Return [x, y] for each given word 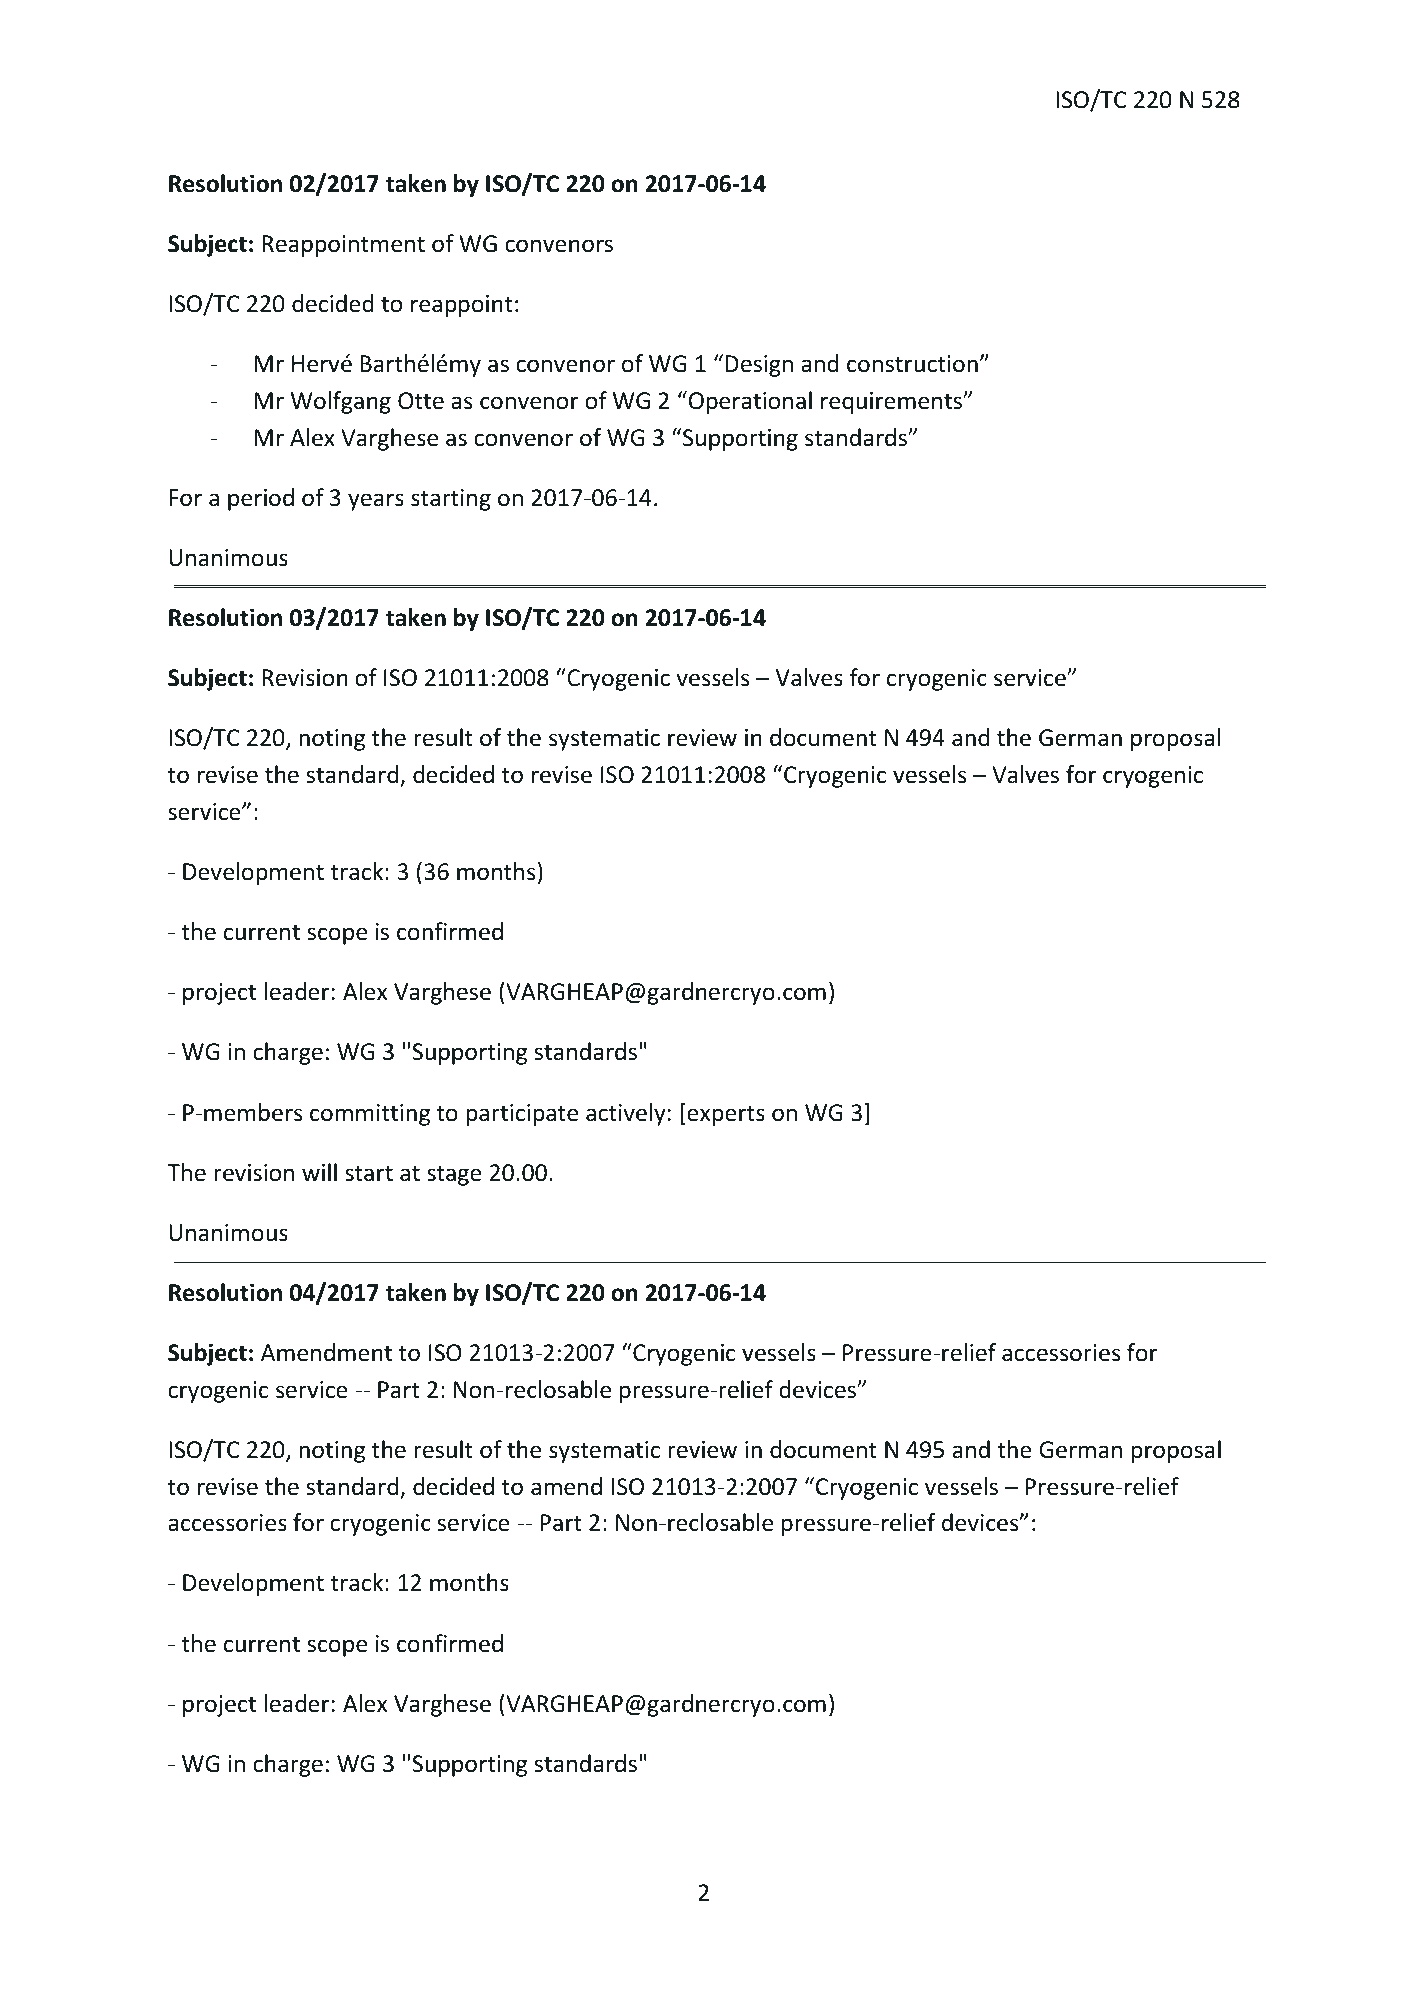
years [376, 502]
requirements [892, 403]
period [261, 499]
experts [725, 1114]
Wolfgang [341, 402]
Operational [750, 402]
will [319, 1172]
